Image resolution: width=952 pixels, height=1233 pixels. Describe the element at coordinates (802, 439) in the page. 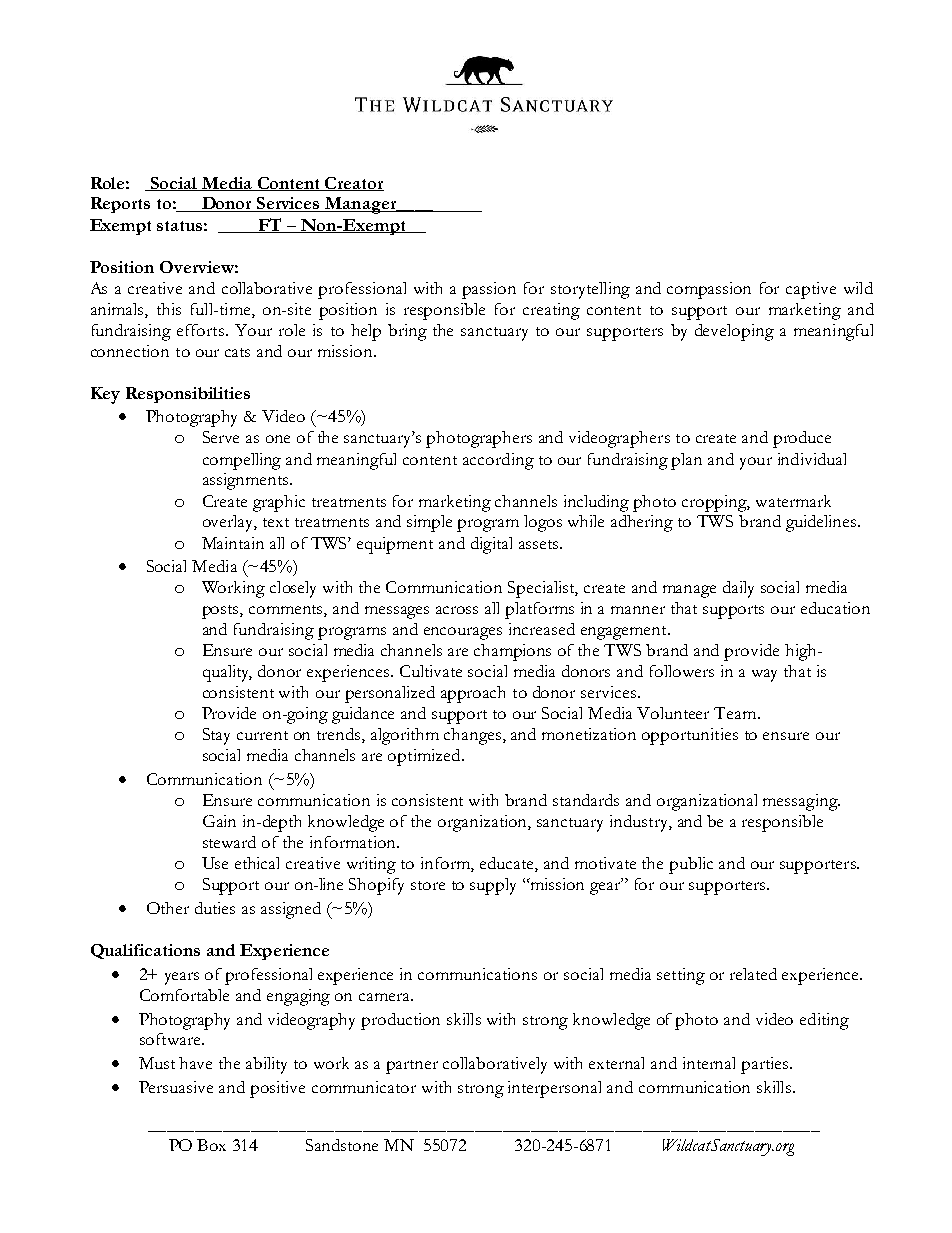

I see `produce` at that location.
